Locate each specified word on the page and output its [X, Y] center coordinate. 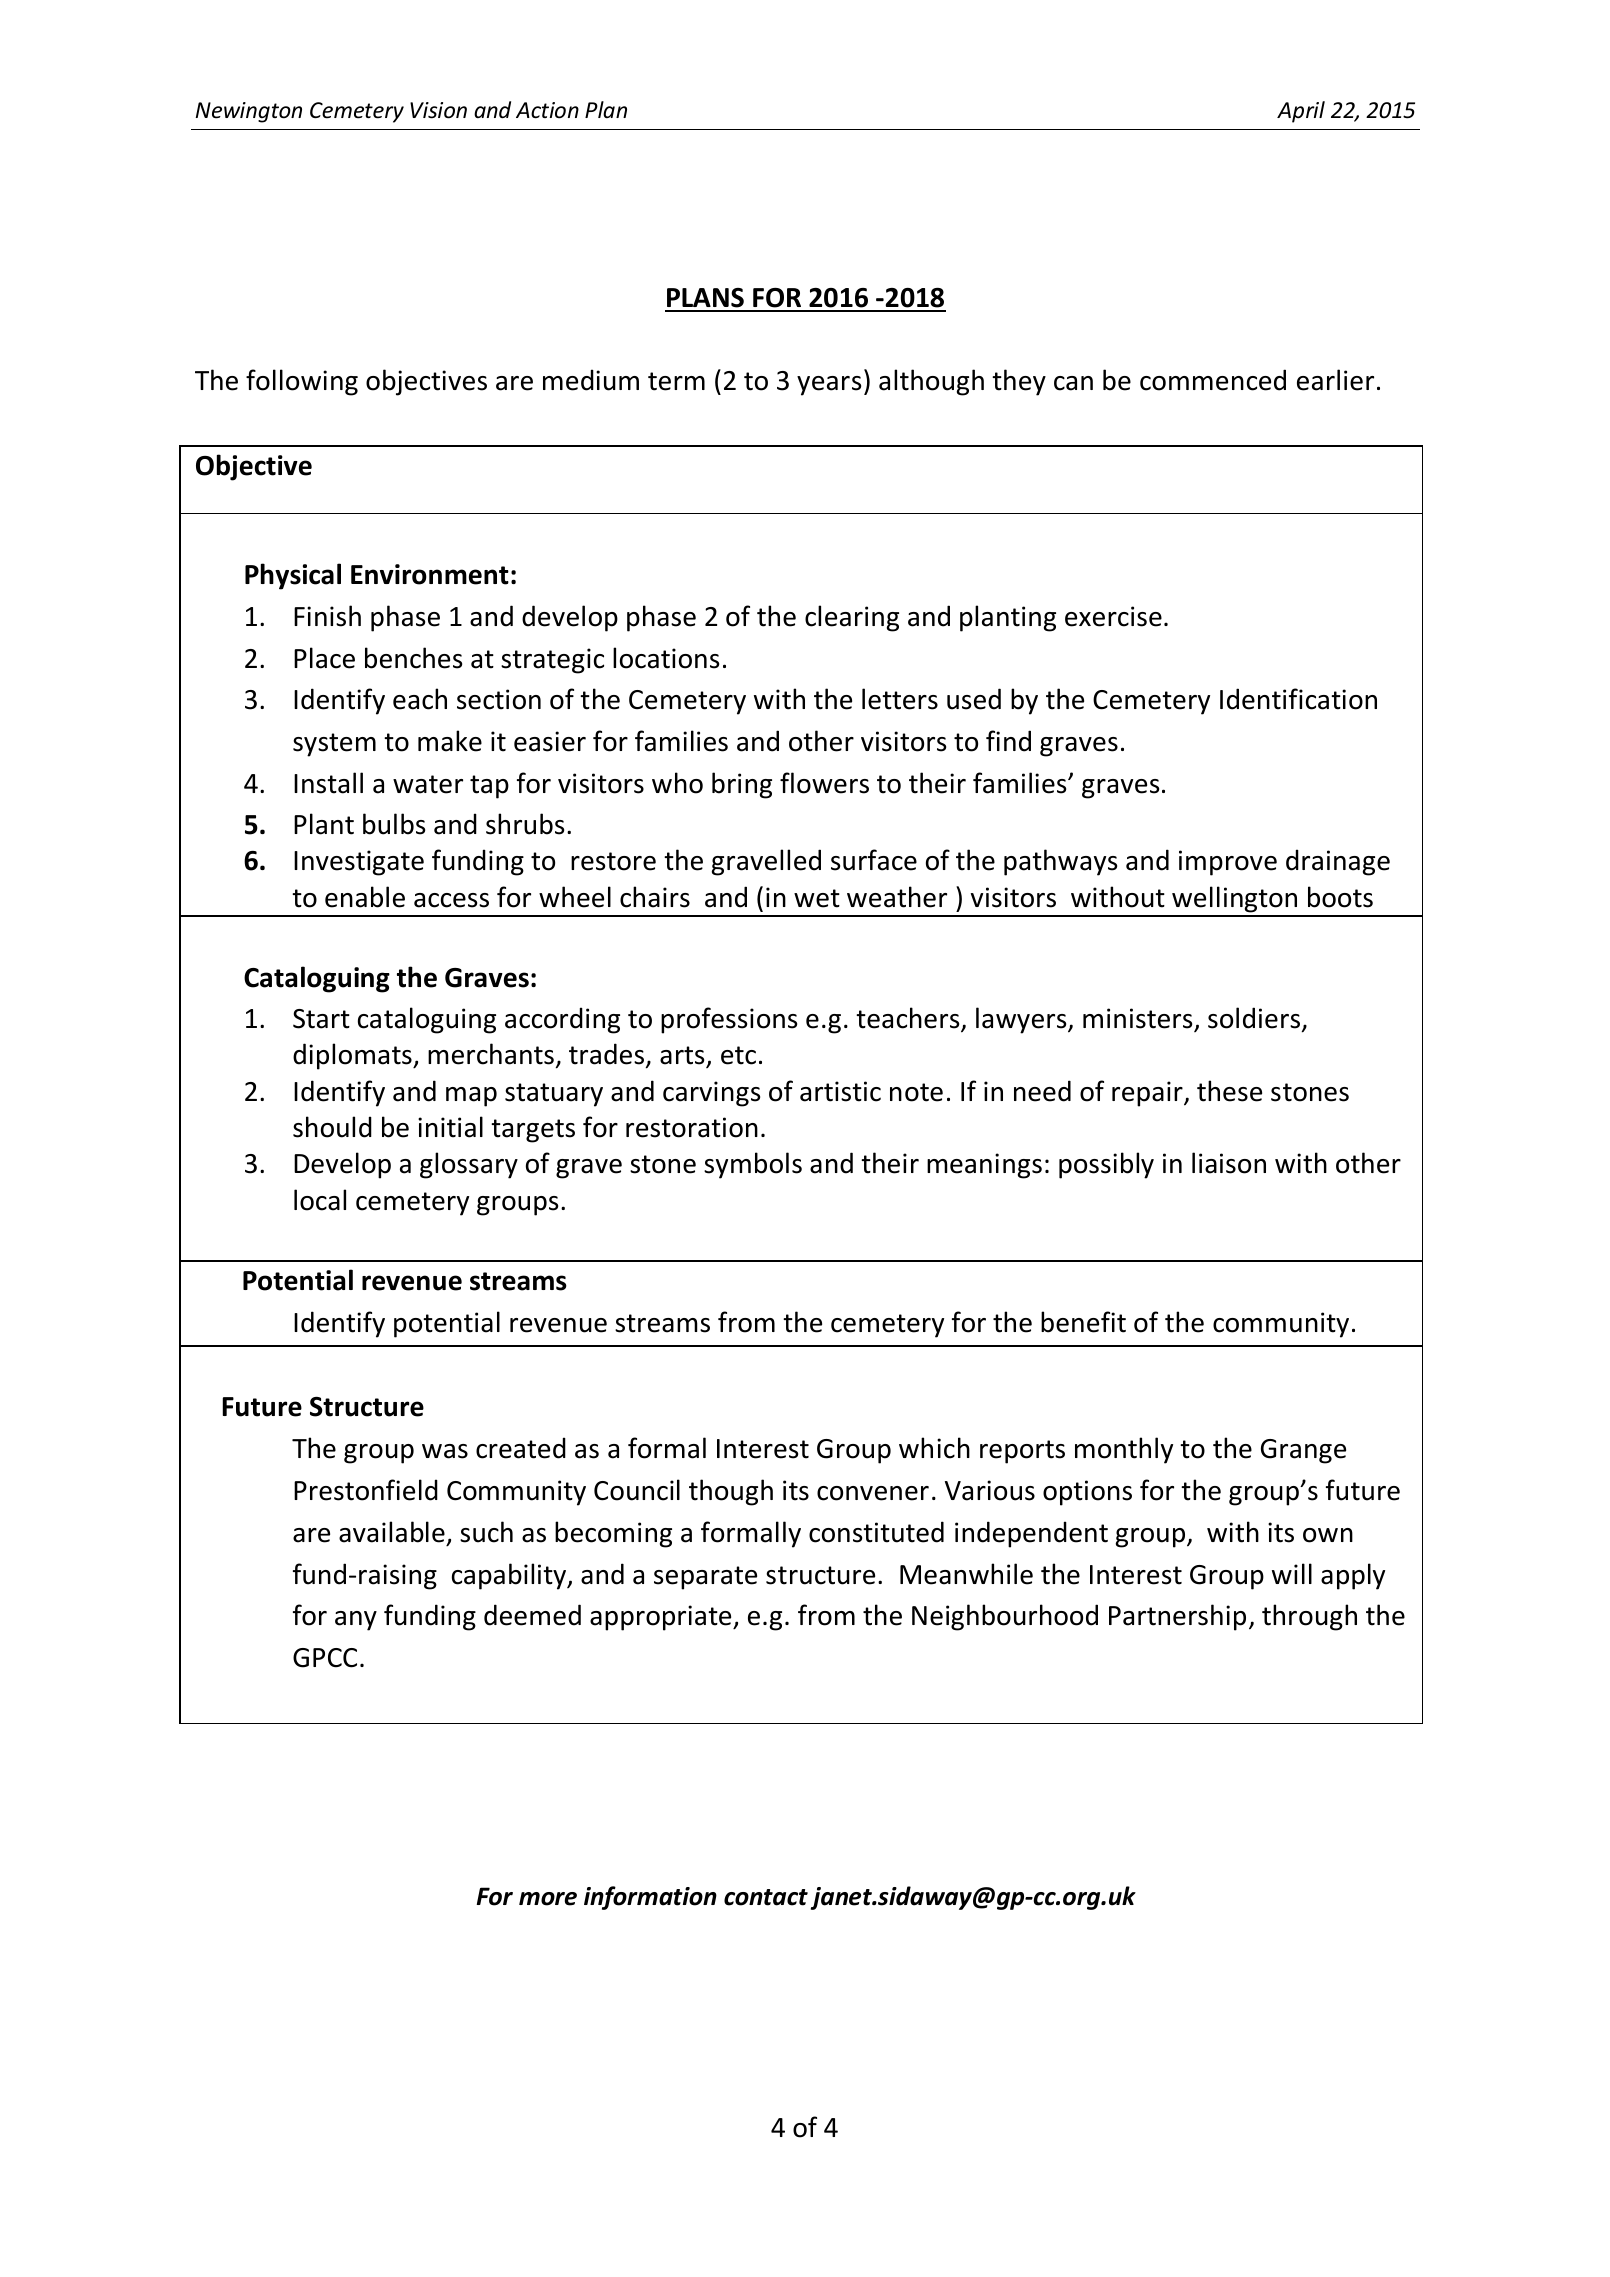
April [1301, 112]
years [829, 386]
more [548, 1899]
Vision [438, 110]
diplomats [353, 1056]
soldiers [1254, 1018]
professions [729, 1020]
